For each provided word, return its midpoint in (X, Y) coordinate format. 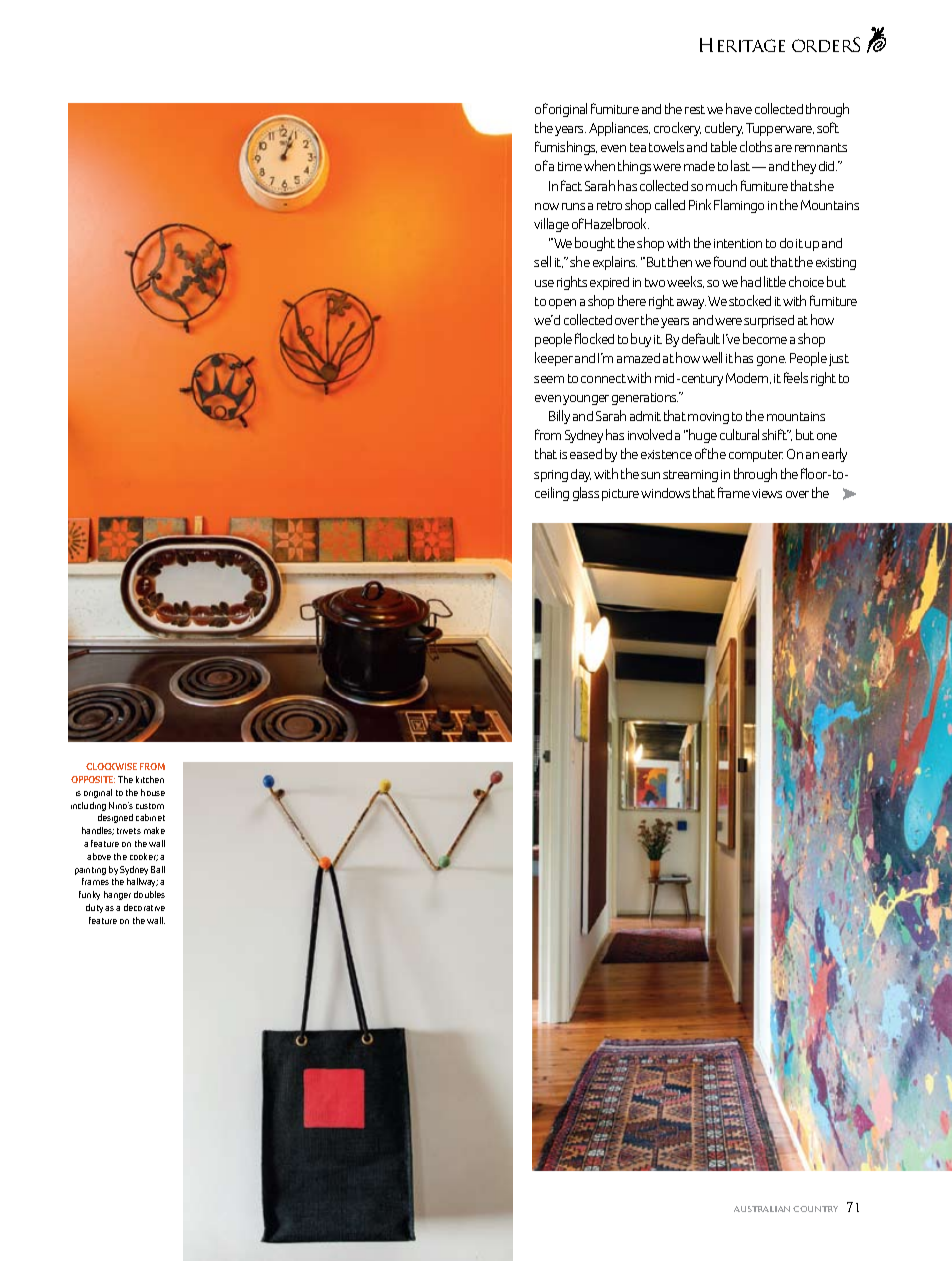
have (739, 108)
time (570, 166)
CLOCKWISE (111, 766)
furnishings (566, 148)
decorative (144, 907)
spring (551, 476)
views (767, 493)
